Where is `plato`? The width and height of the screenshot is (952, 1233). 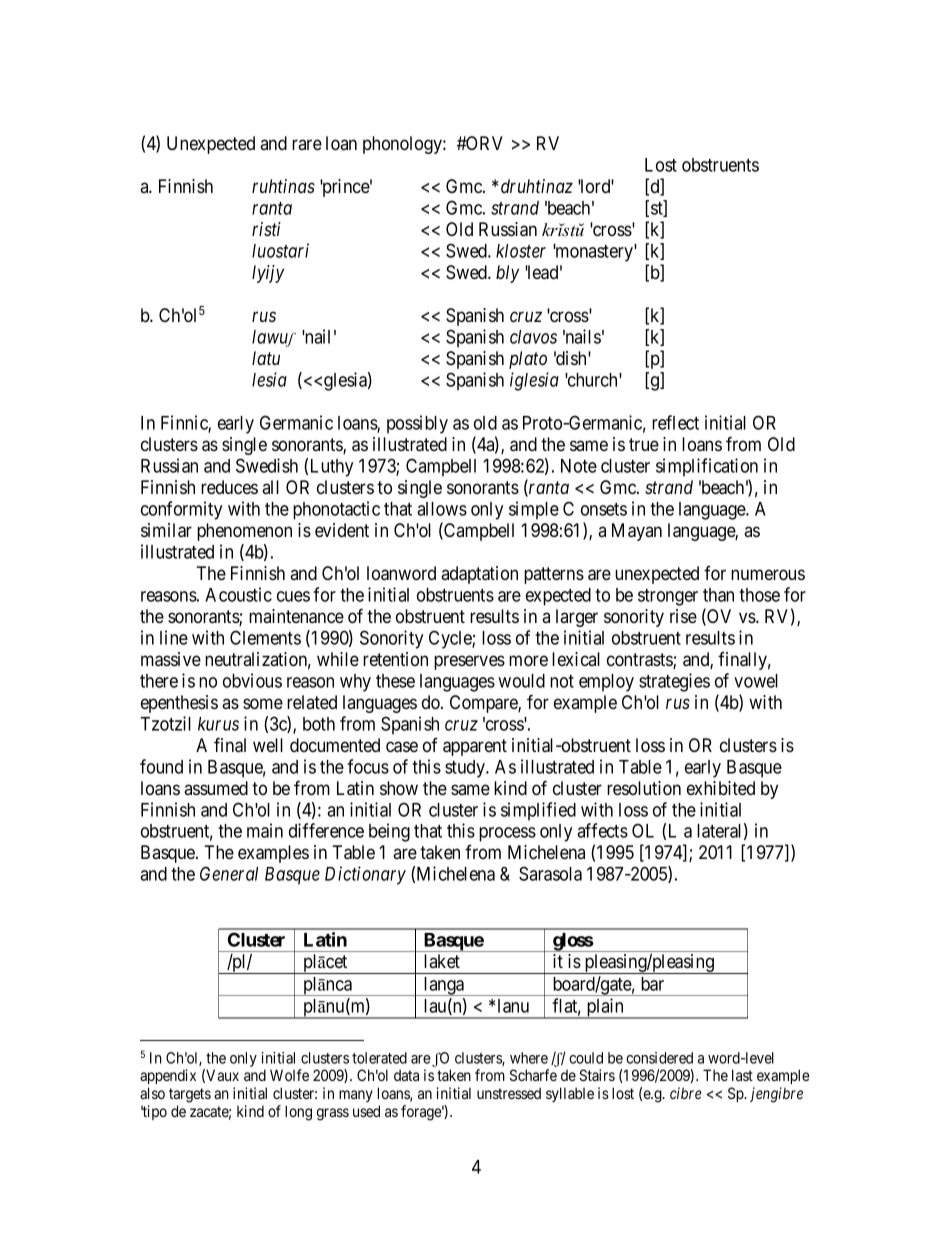 plato is located at coordinates (528, 360).
